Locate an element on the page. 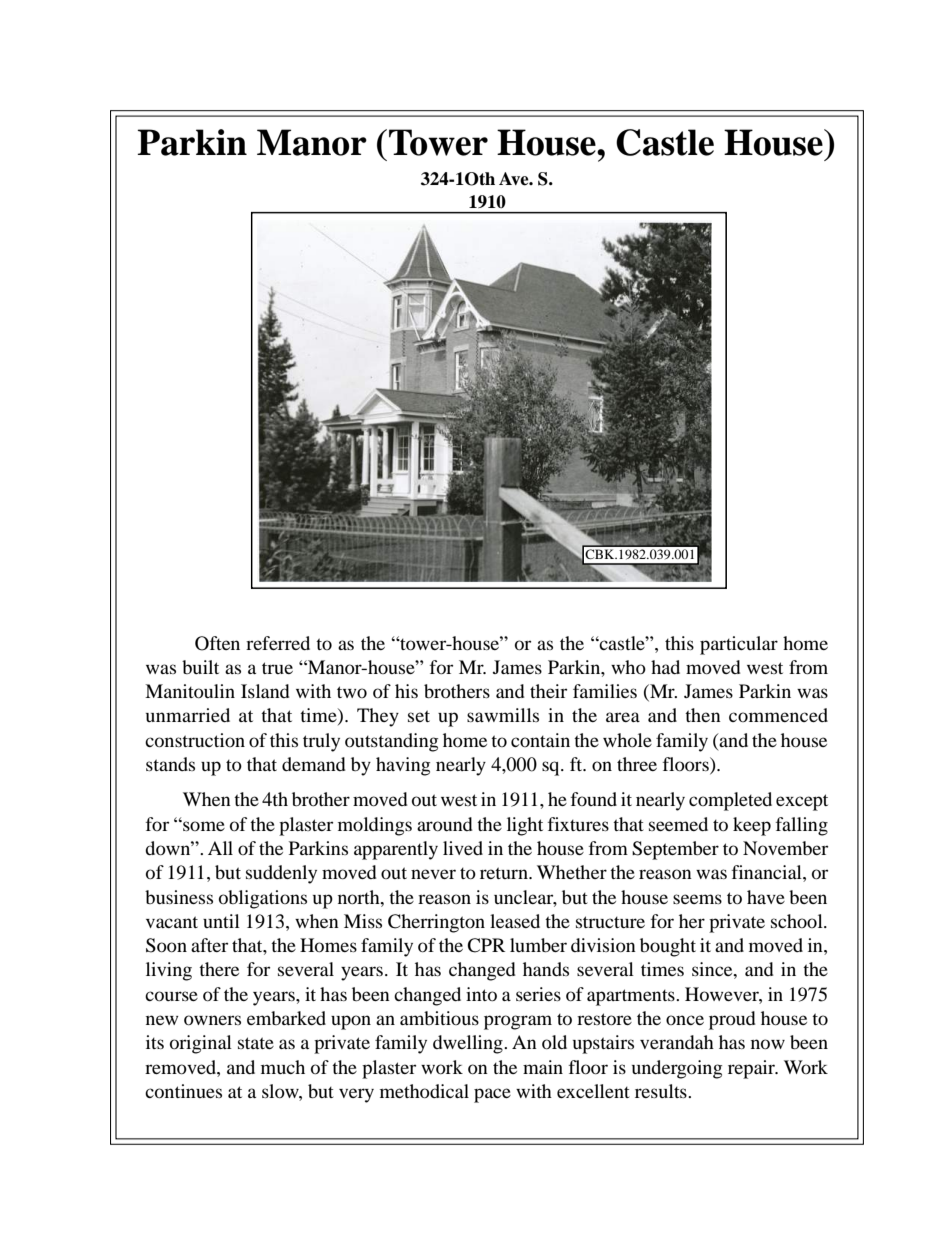 The image size is (952, 1233). continues is located at coordinates (183, 1091).
